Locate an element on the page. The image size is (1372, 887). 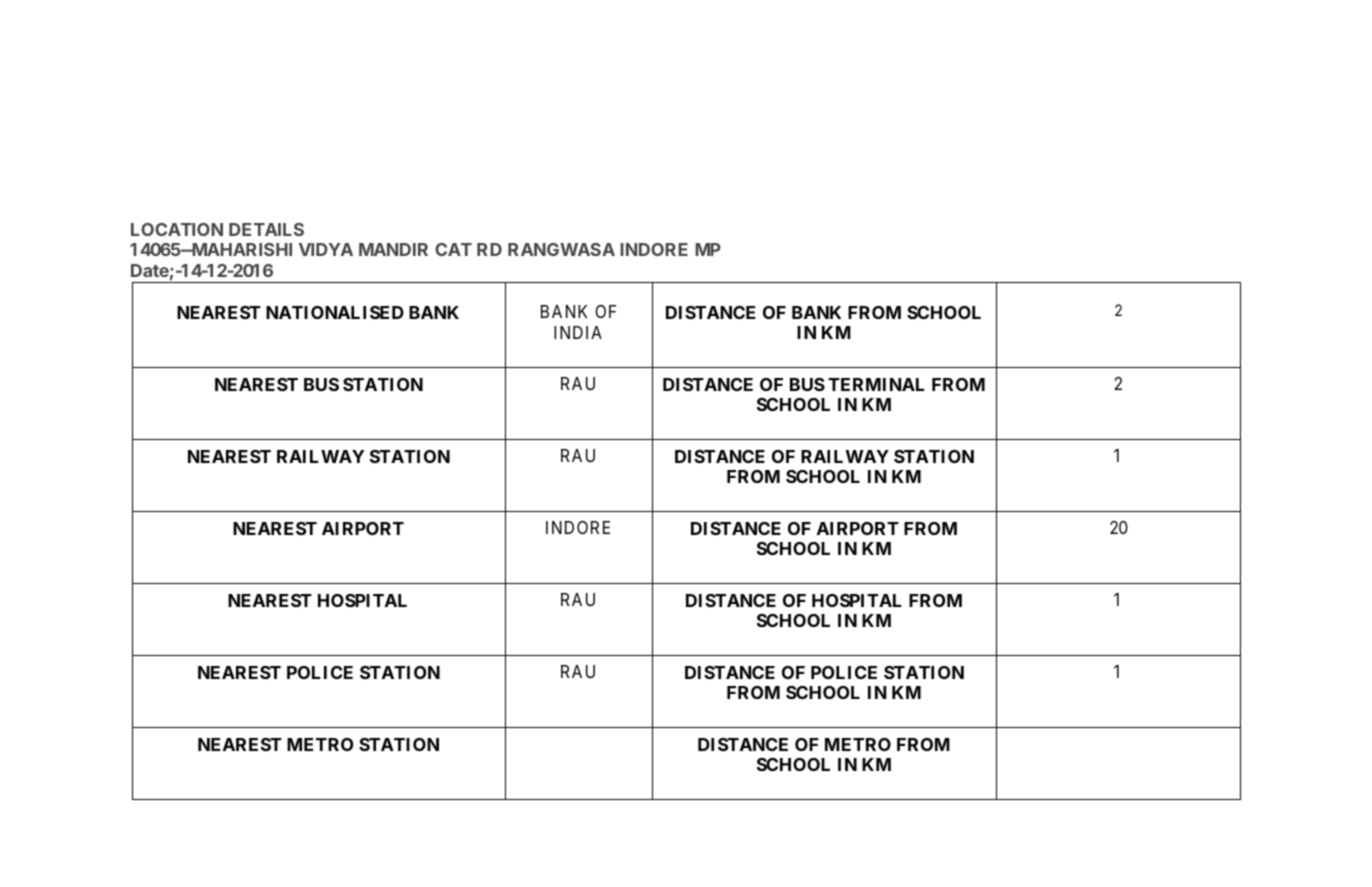
DETAILS is located at coordinates (266, 229).
